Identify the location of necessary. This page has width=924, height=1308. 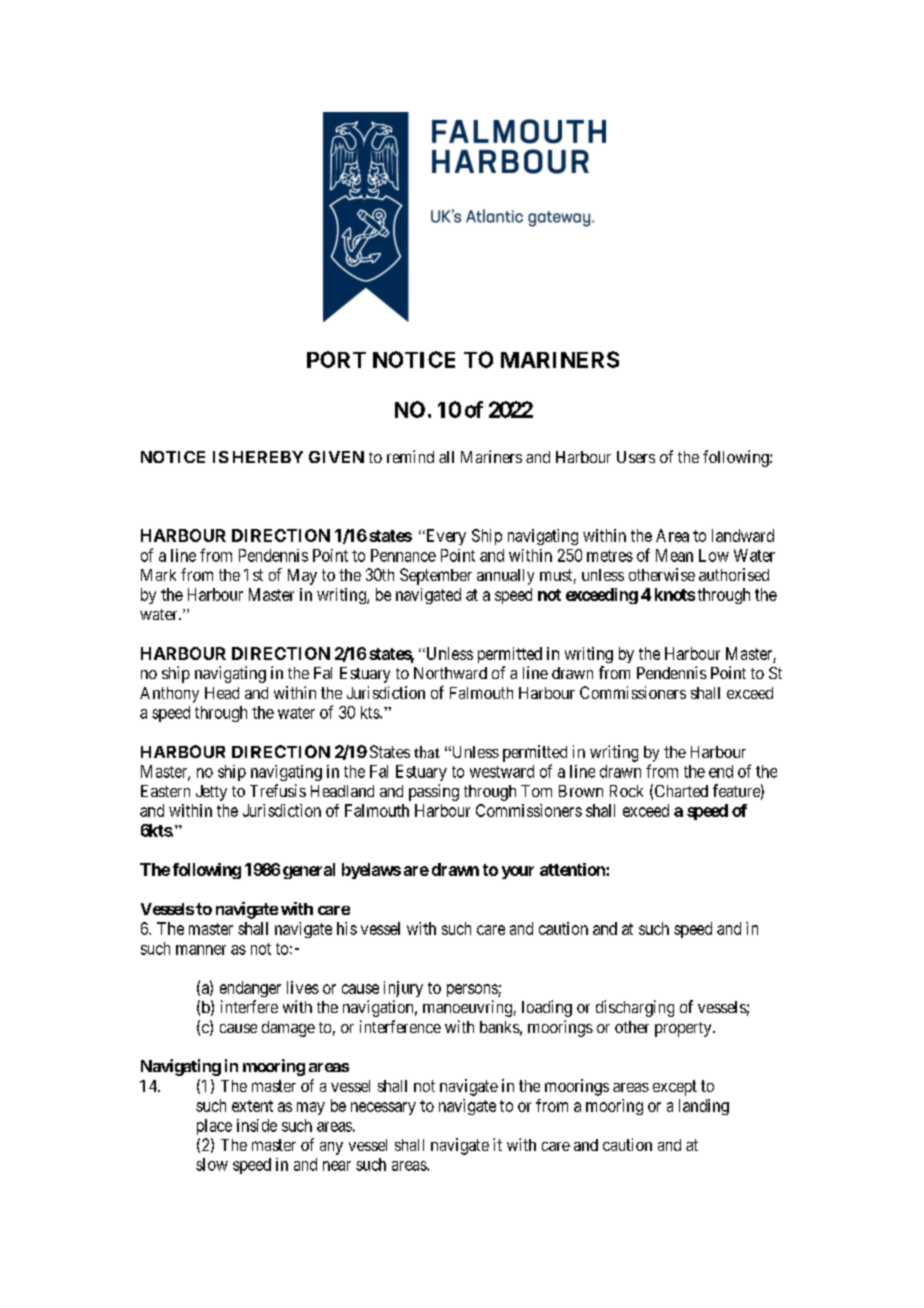
(383, 1108).
